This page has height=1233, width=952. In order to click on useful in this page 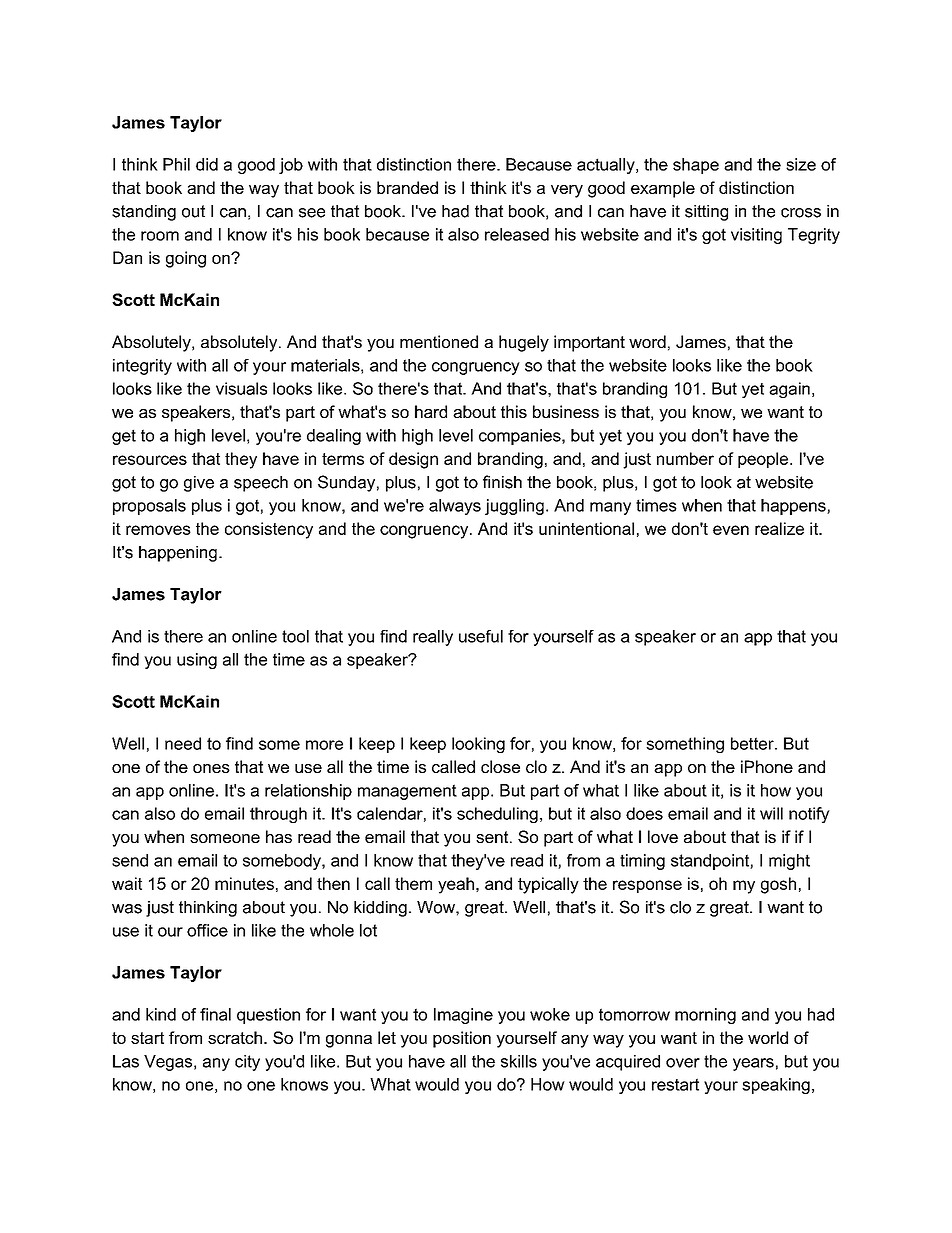, I will do `click(481, 636)`.
